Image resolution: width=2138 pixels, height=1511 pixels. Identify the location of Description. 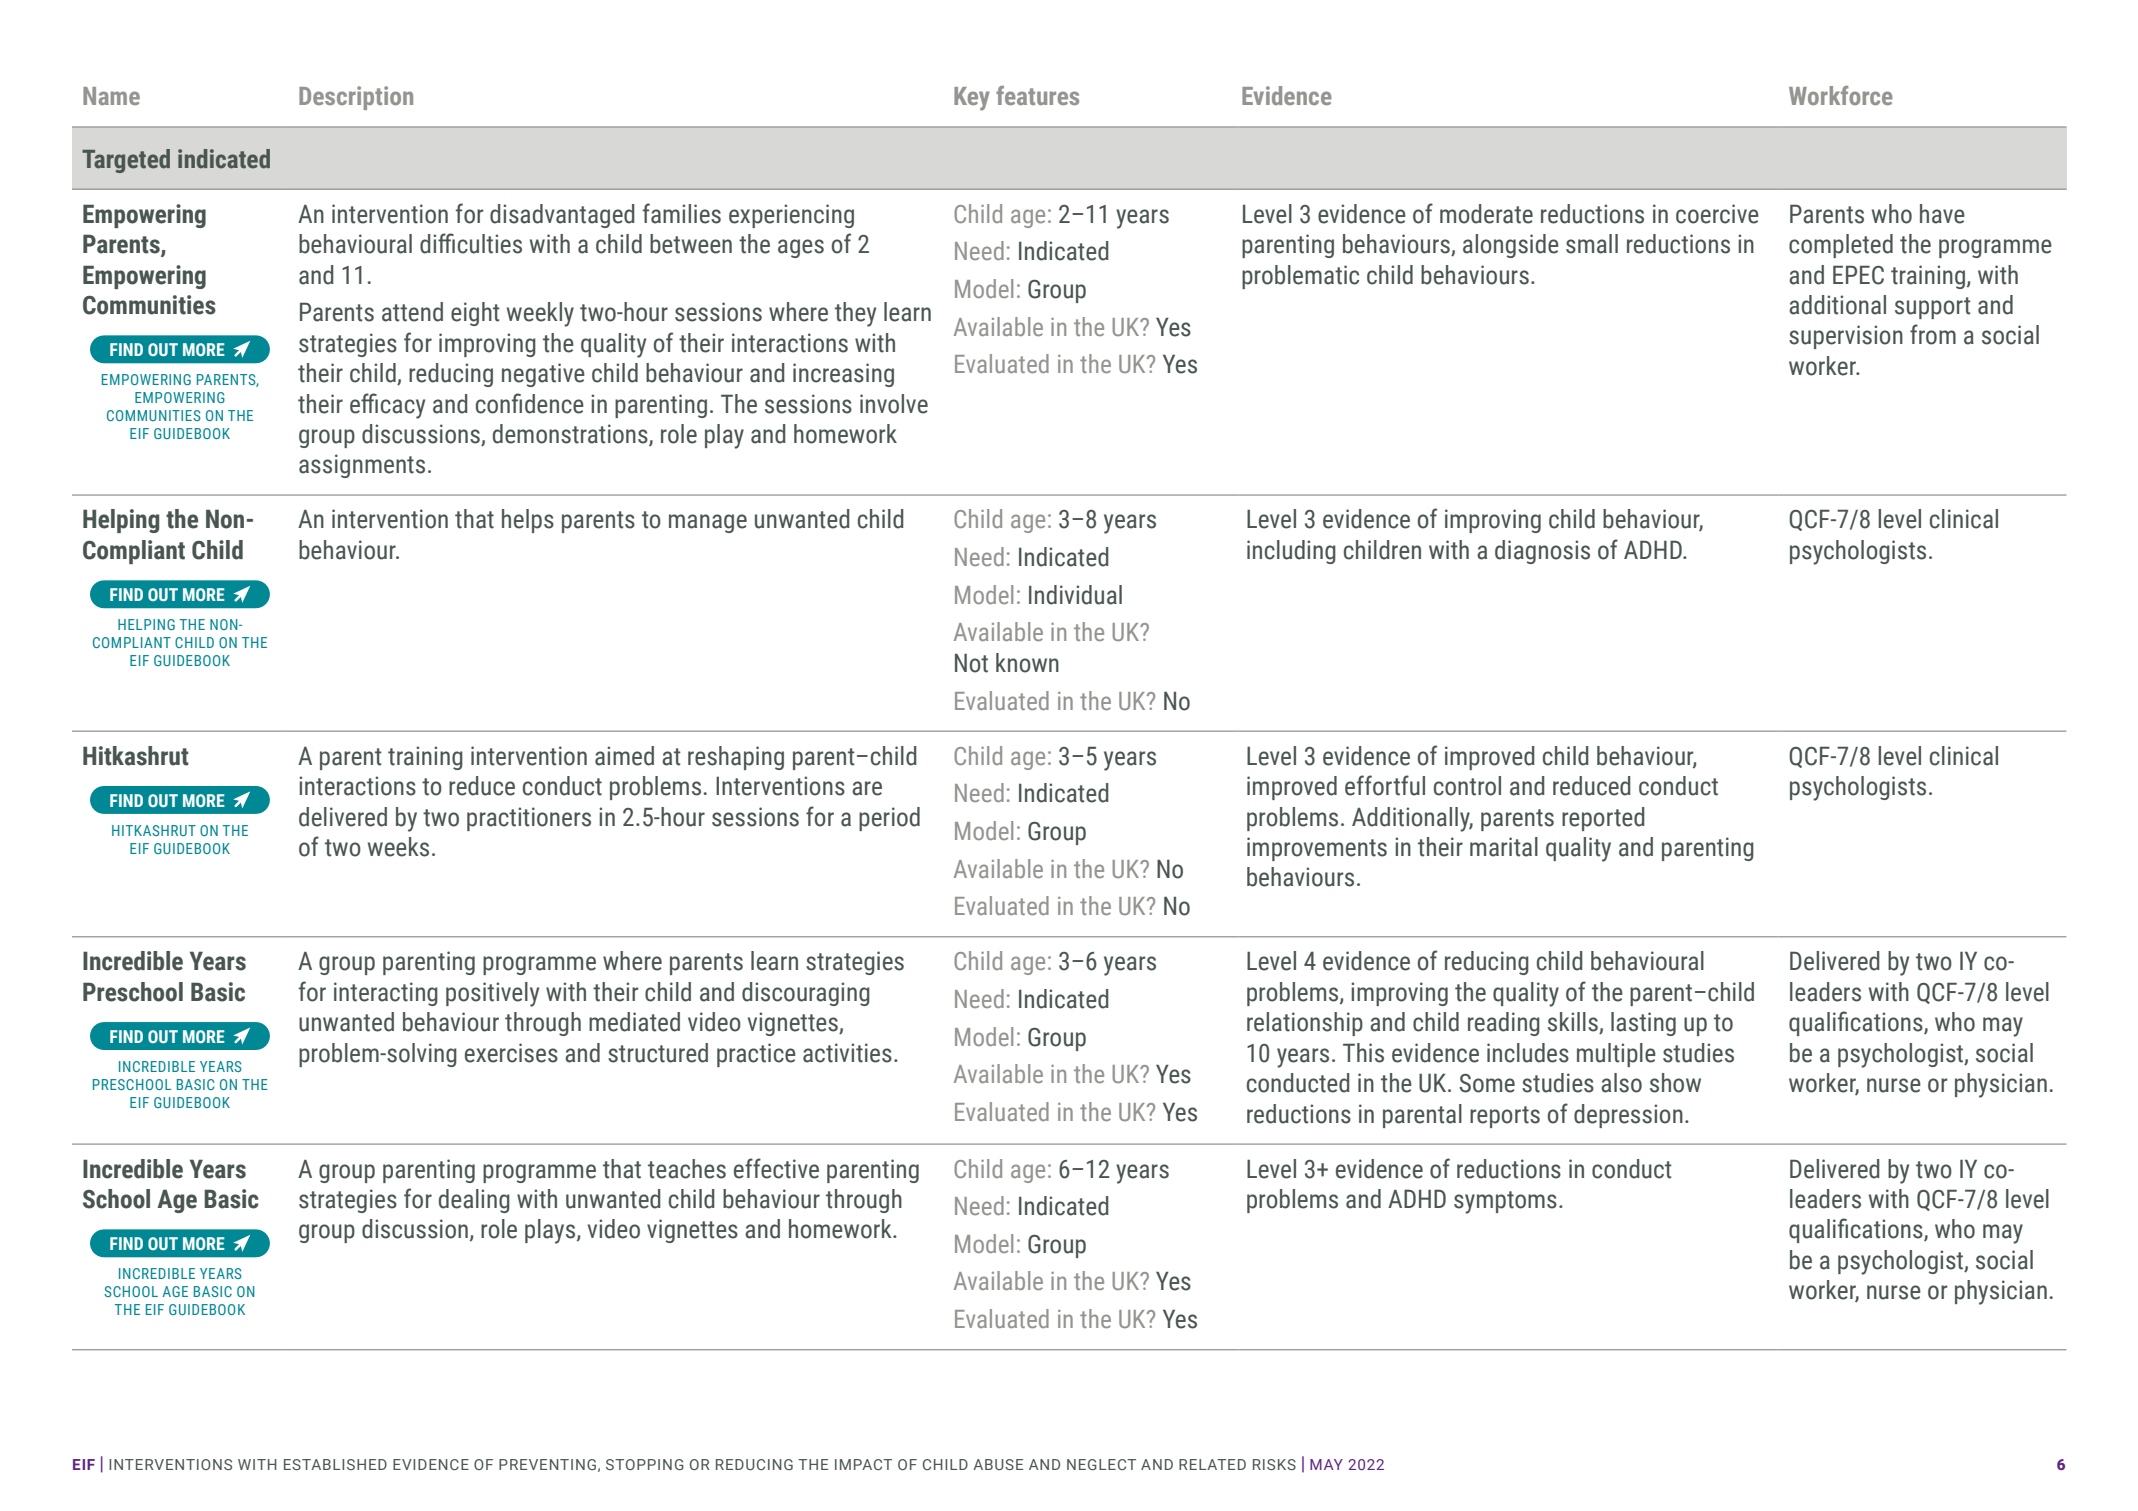
(356, 98).
